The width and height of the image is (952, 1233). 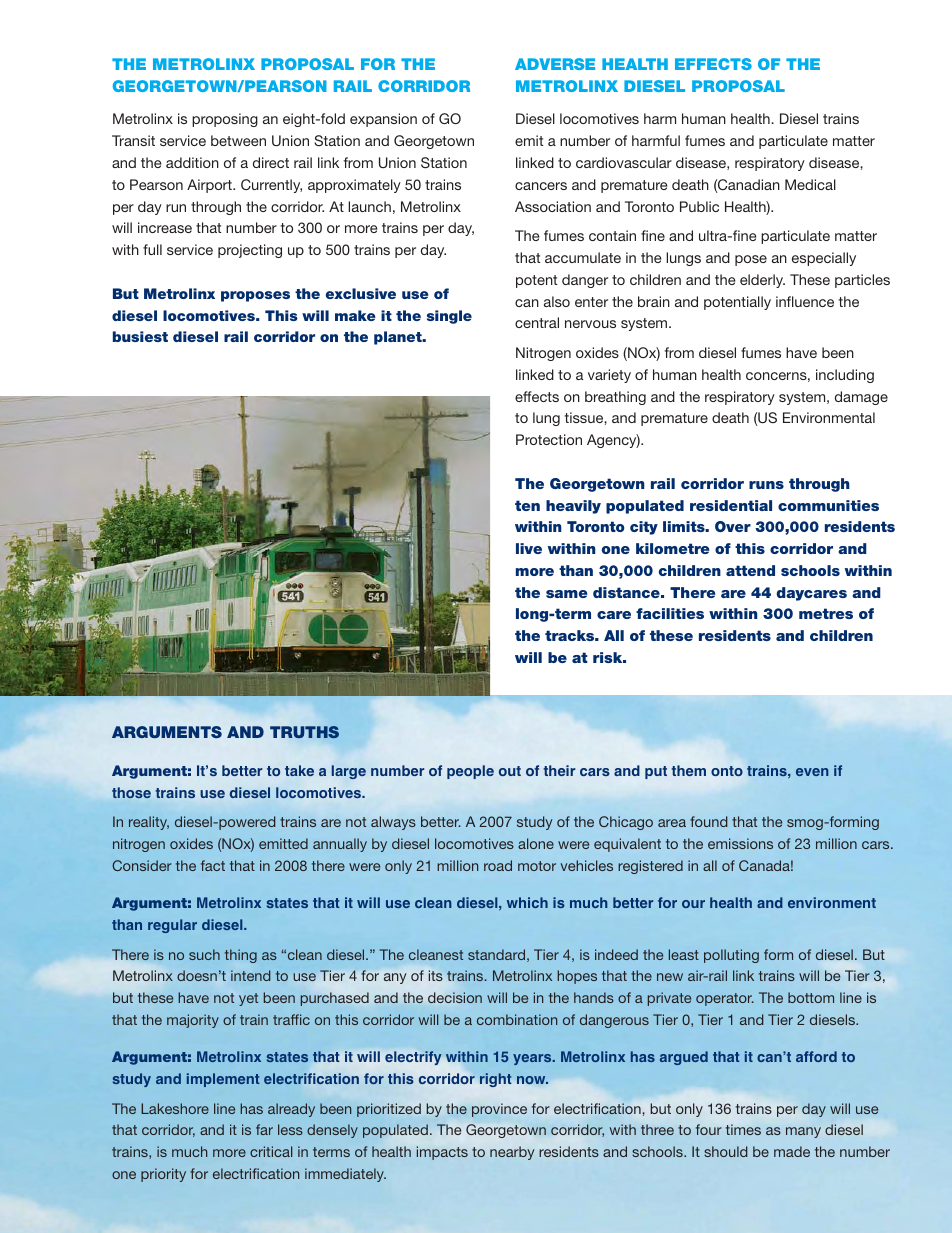 I want to click on including, so click(x=845, y=376).
